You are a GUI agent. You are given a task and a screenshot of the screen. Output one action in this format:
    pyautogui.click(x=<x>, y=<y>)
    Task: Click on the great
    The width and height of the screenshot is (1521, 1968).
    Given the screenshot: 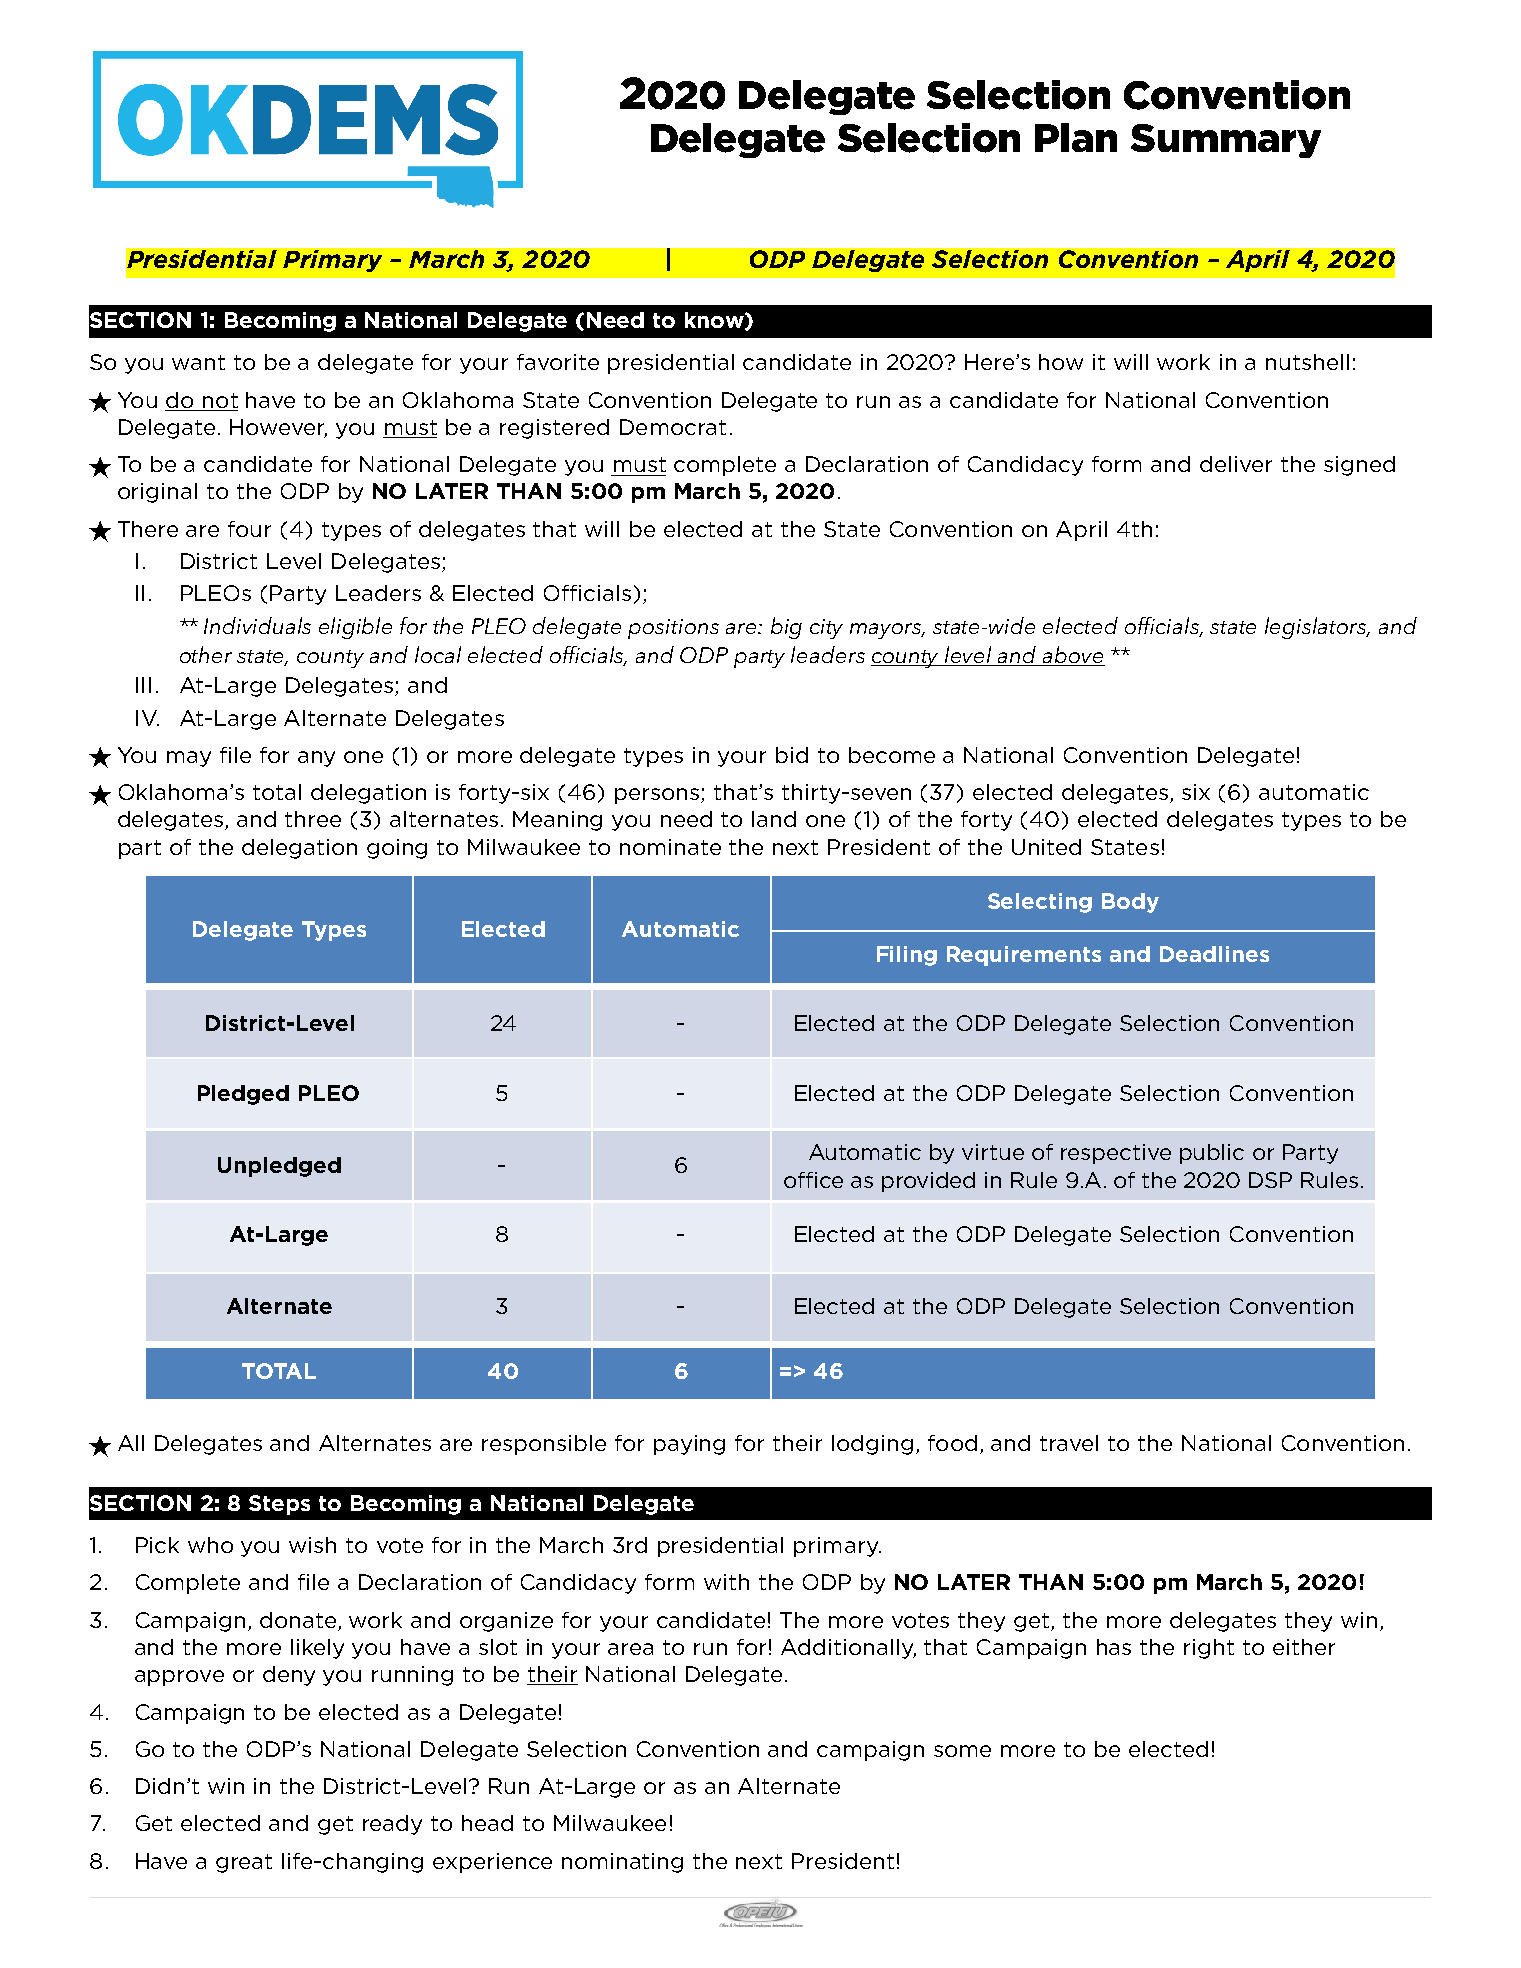 What is the action you would take?
    pyautogui.click(x=244, y=1863)
